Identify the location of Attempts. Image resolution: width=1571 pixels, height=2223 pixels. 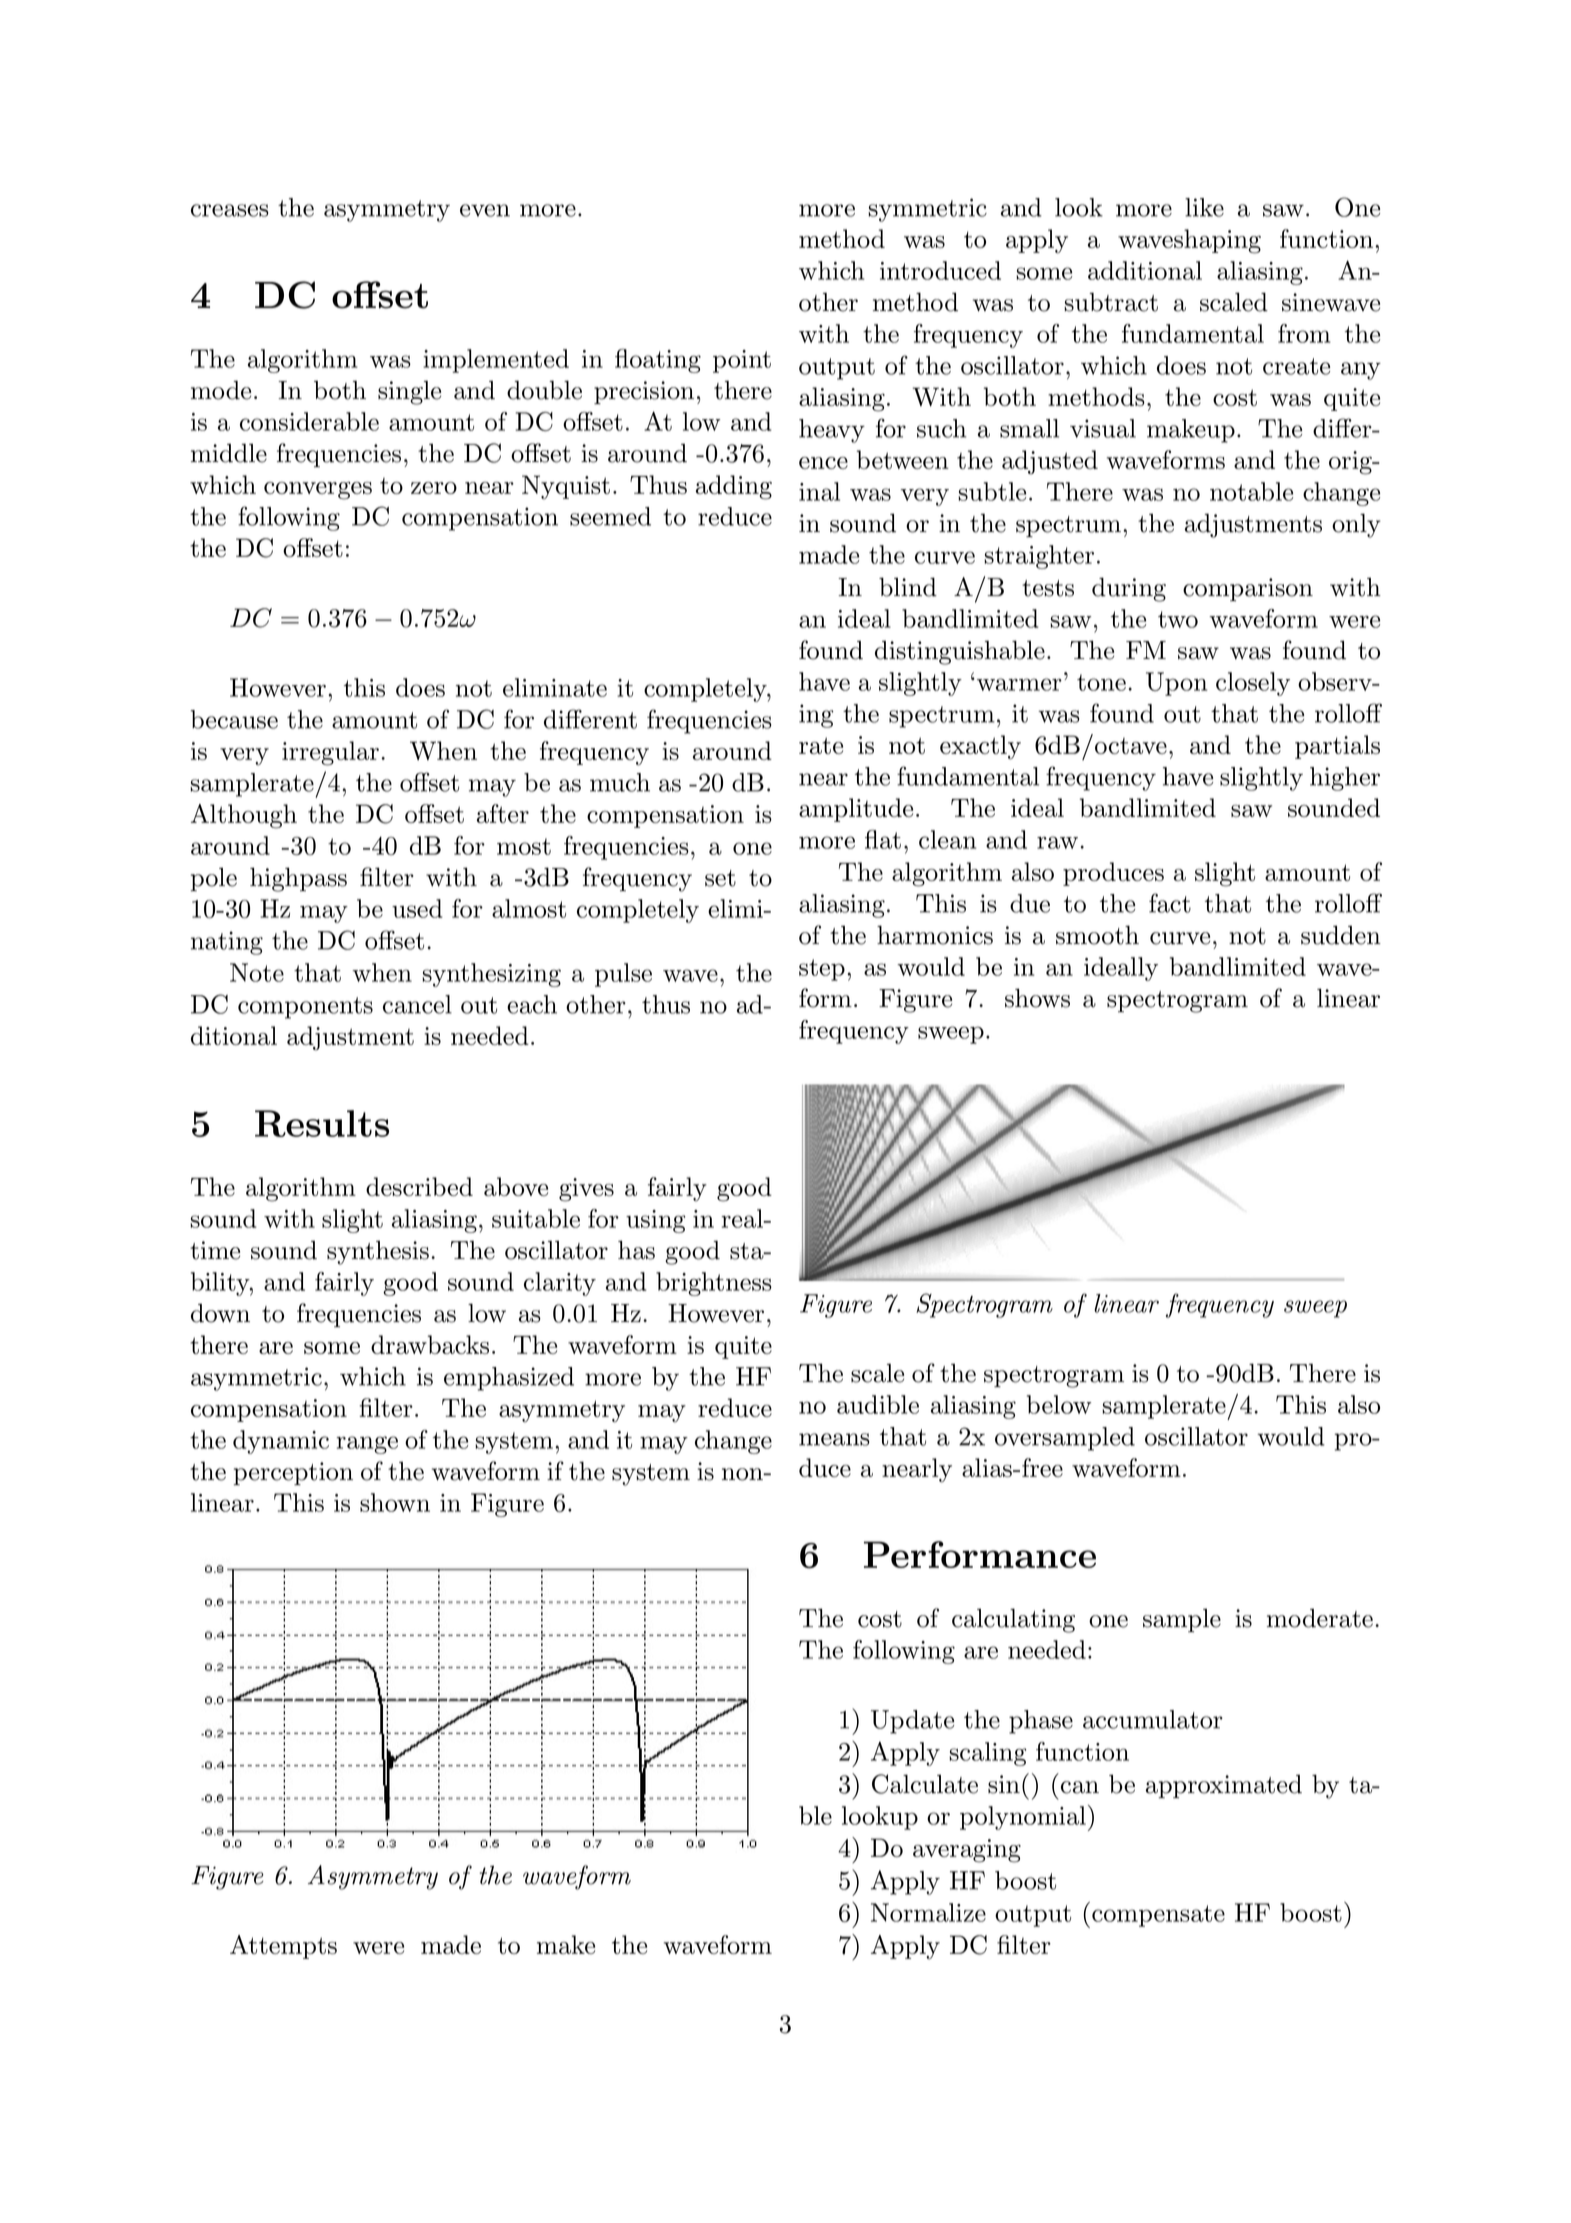
(283, 1947).
